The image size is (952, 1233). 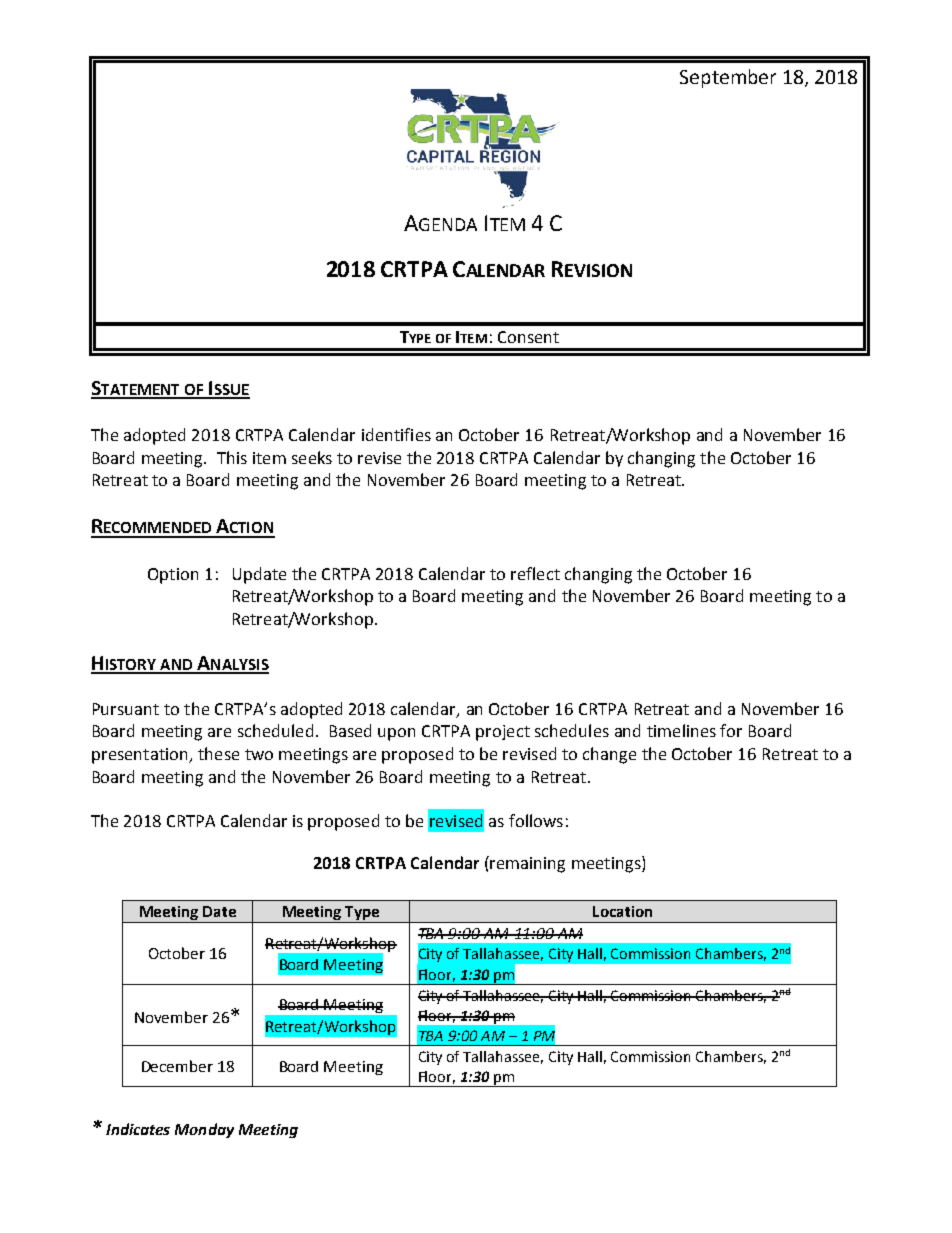 I want to click on seeks, so click(x=312, y=457).
